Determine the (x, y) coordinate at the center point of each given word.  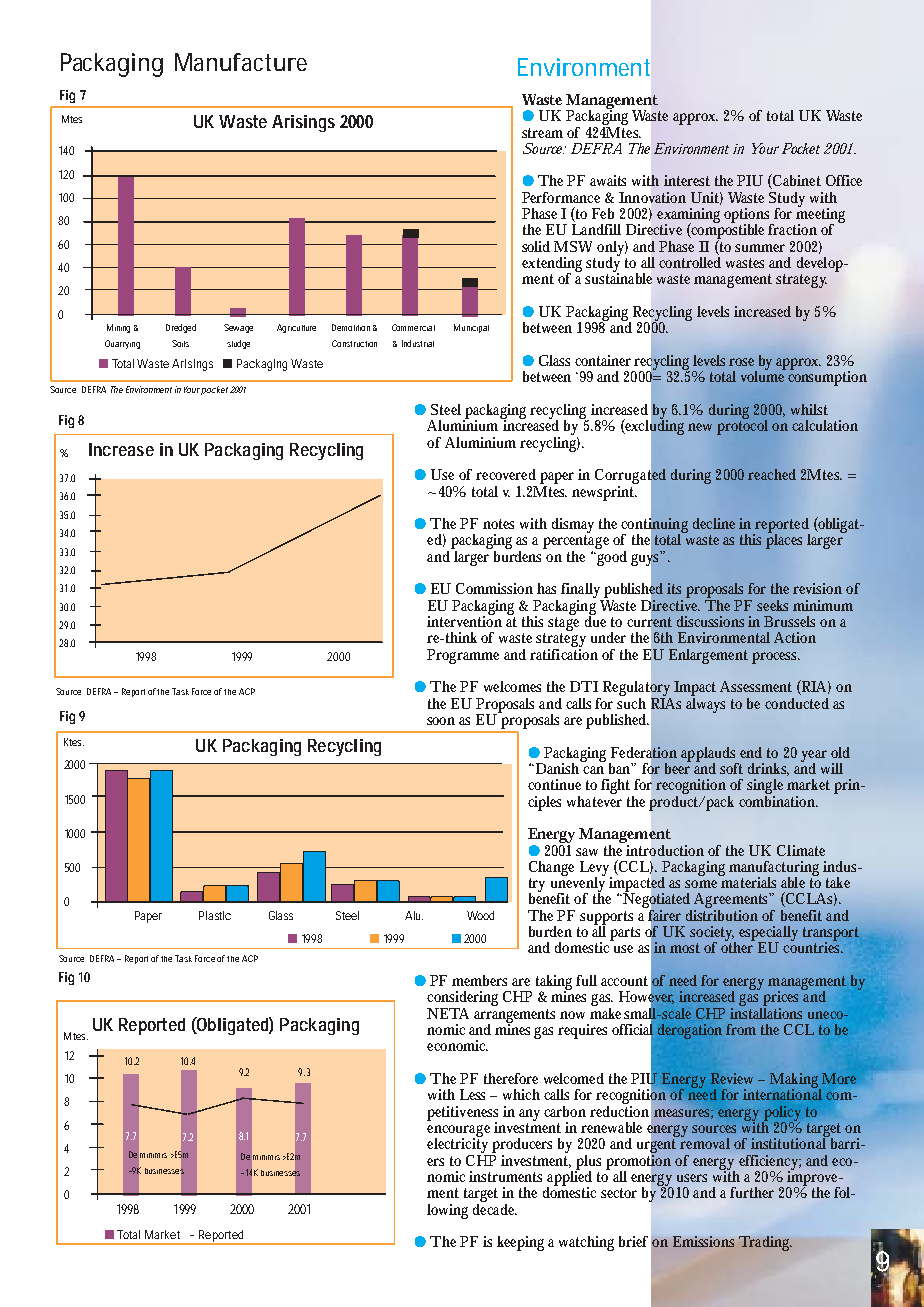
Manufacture (241, 62)
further (752, 1192)
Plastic (215, 915)
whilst (809, 409)
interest (687, 180)
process (776, 658)
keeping (523, 1243)
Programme (463, 656)
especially (768, 935)
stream (542, 133)
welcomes (512, 686)
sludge (238, 344)
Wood (480, 915)
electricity (459, 1145)
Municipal (471, 328)
